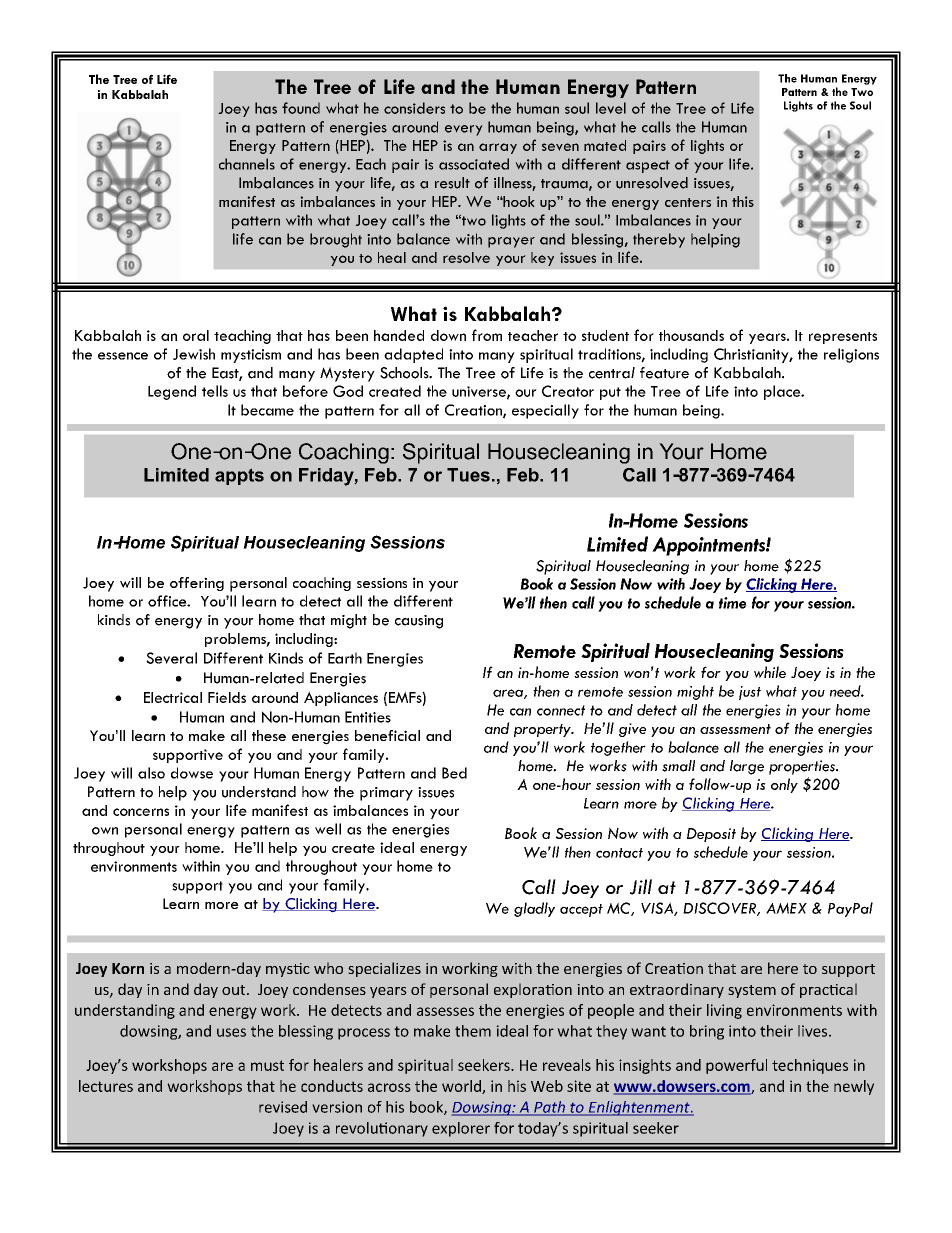  What do you see at coordinates (462, 1087) in the screenshot?
I see `world` at bounding box center [462, 1087].
